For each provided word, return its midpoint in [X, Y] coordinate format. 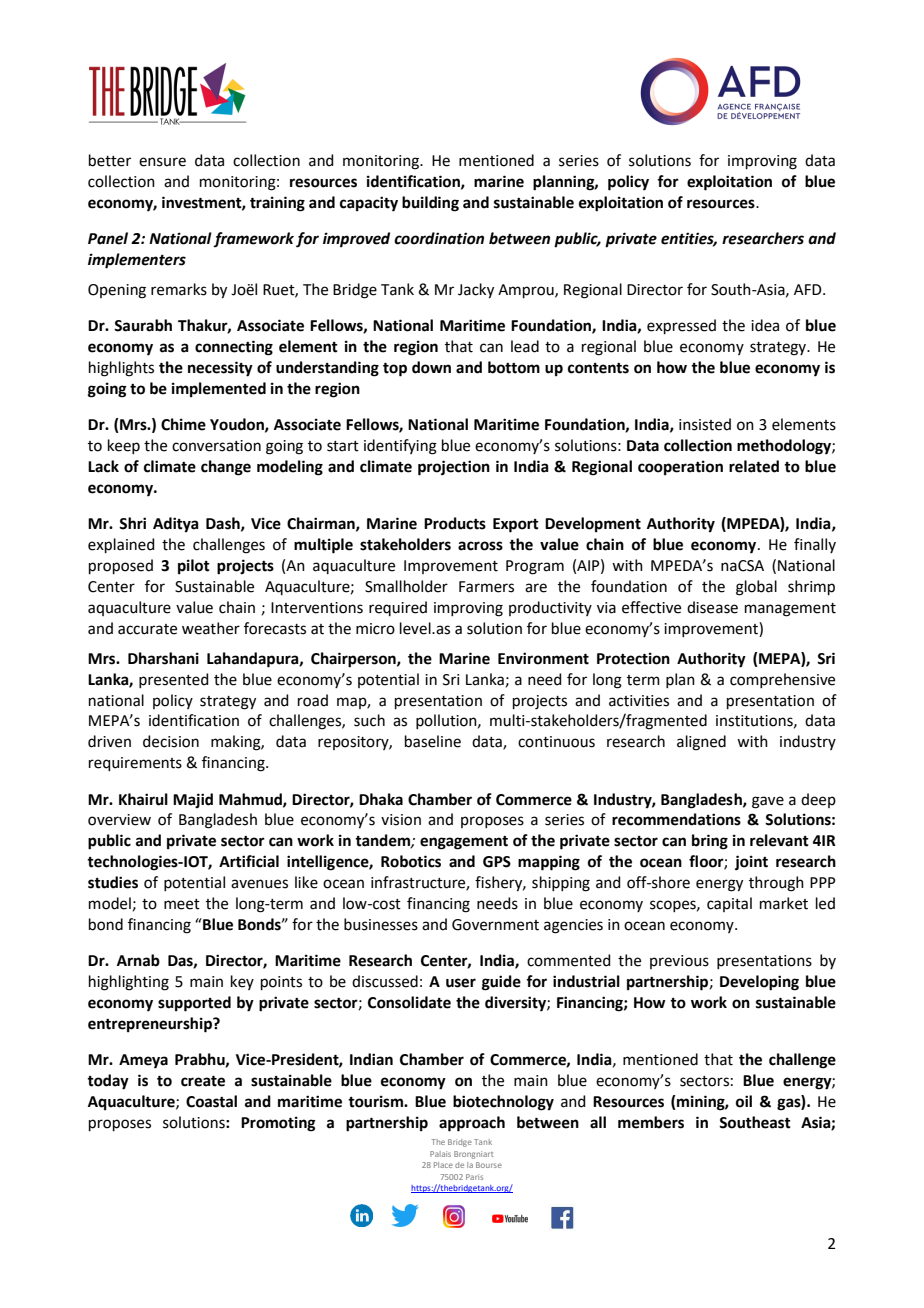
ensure [162, 162]
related [754, 466]
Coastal [211, 1101]
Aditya [176, 525]
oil [744, 1101]
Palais [440, 1154]
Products [455, 523]
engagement [464, 843]
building [430, 204]
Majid [193, 800]
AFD [809, 289]
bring [710, 842]
